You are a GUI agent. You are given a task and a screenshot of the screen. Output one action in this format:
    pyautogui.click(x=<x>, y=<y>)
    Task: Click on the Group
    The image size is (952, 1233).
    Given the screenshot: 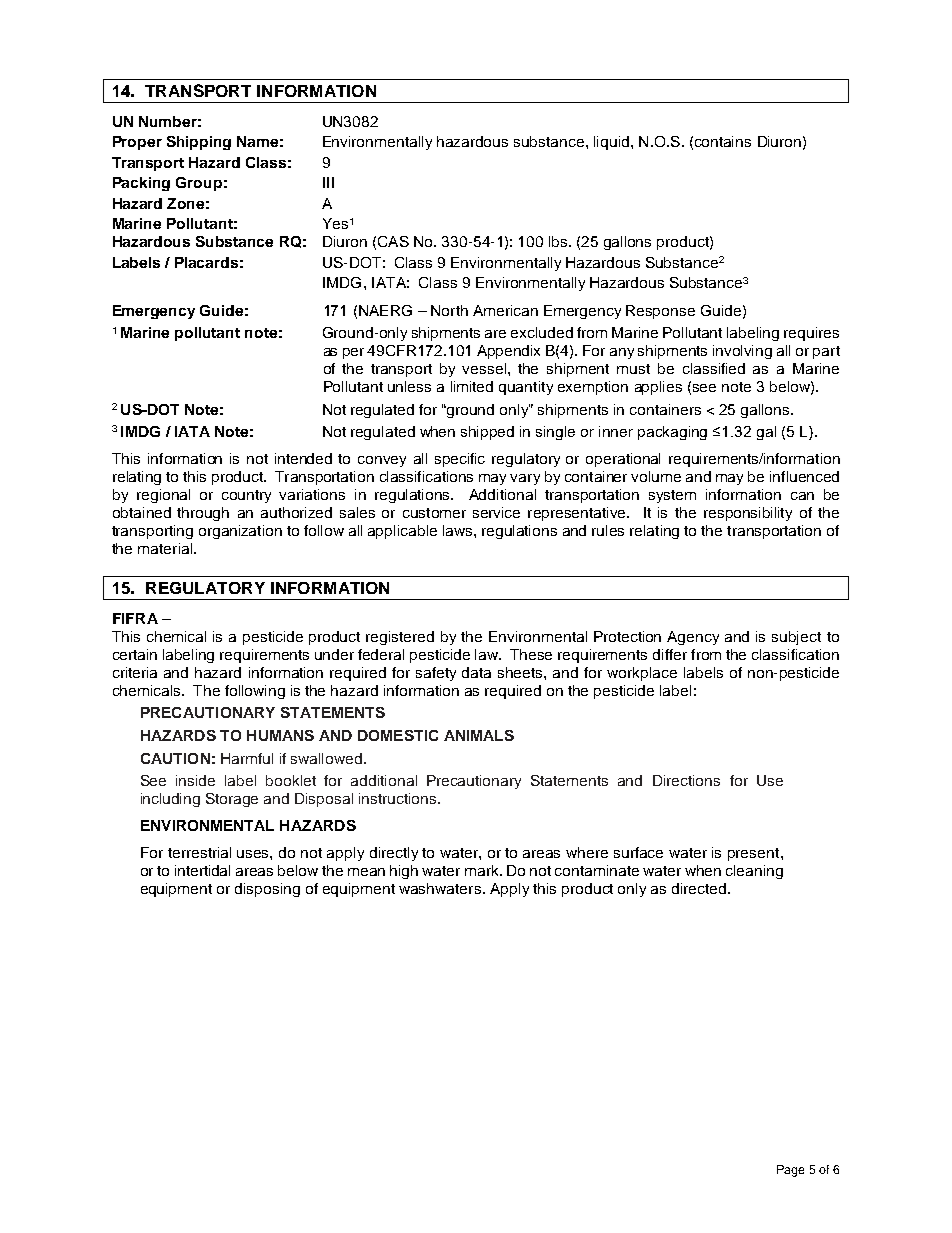 What is the action you would take?
    pyautogui.click(x=199, y=184)
